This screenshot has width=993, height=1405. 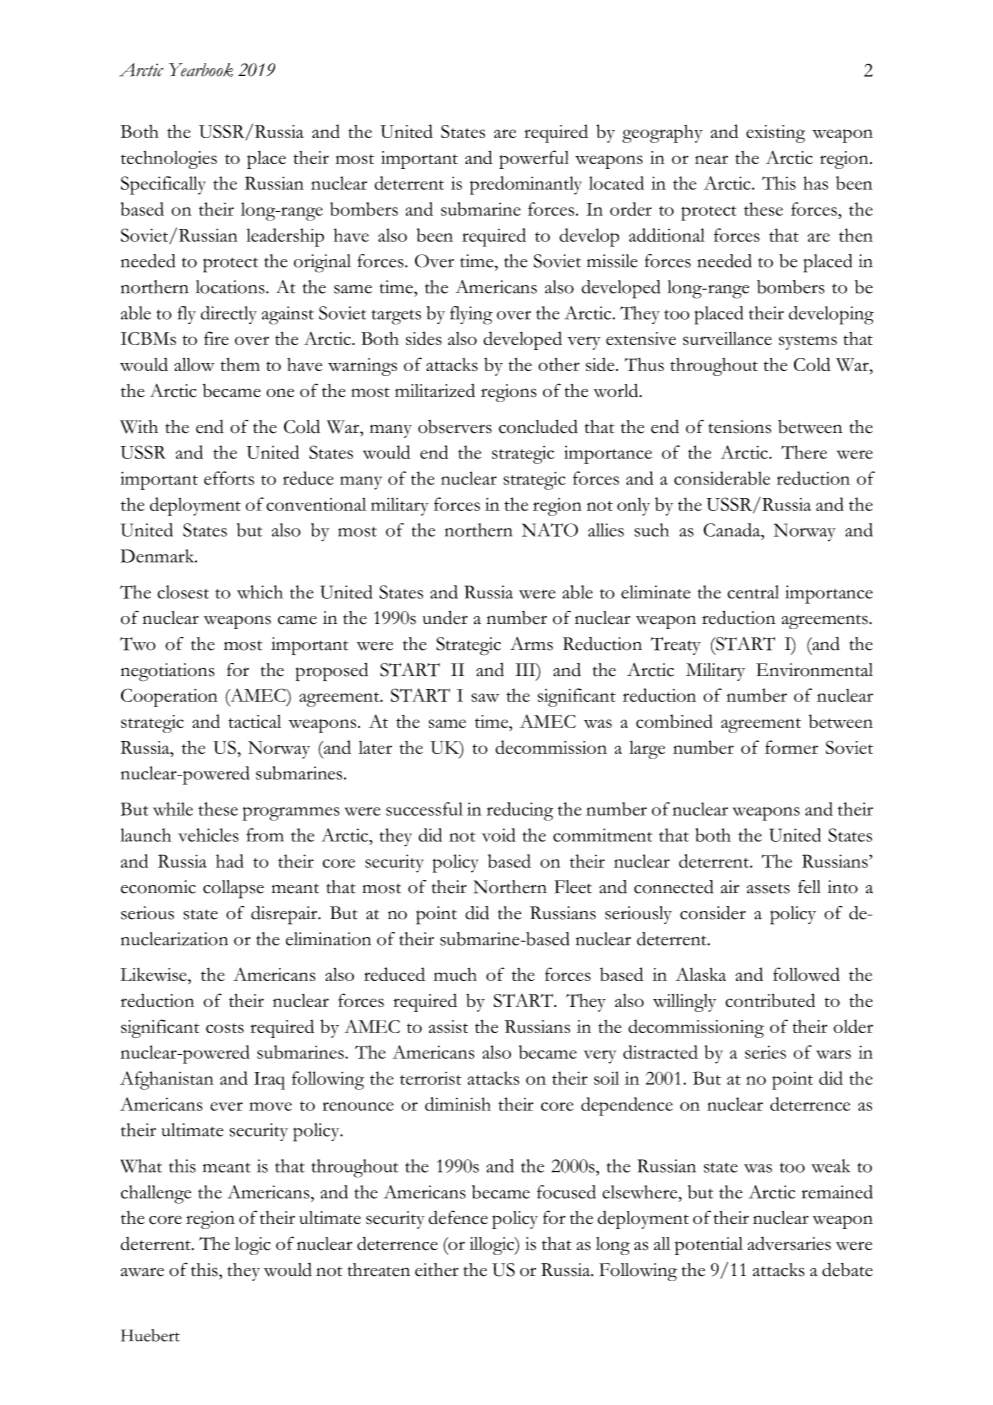 I want to click on existing, so click(x=775, y=134).
